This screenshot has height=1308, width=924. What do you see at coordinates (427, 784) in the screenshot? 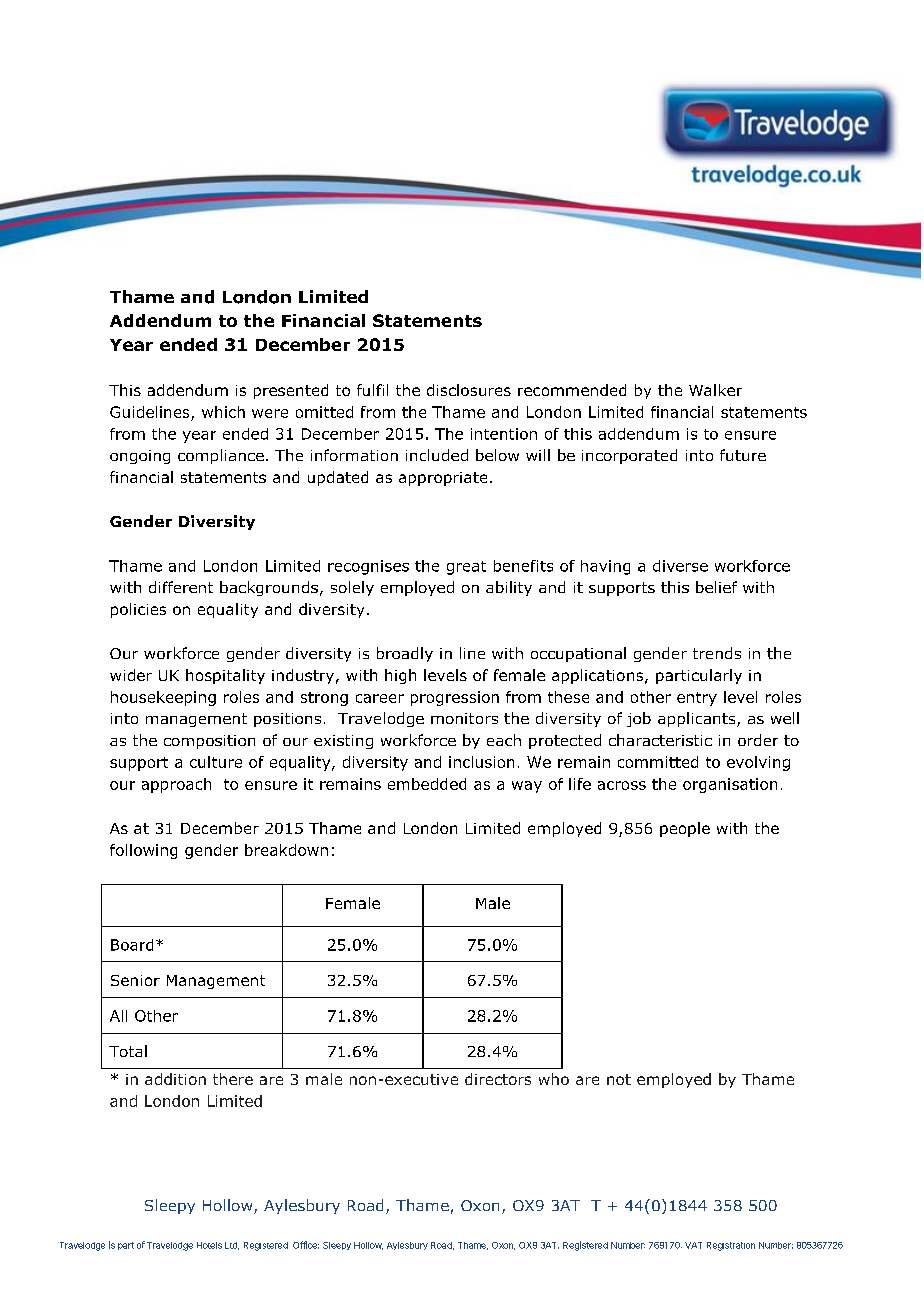
I see `embedded` at bounding box center [427, 784].
